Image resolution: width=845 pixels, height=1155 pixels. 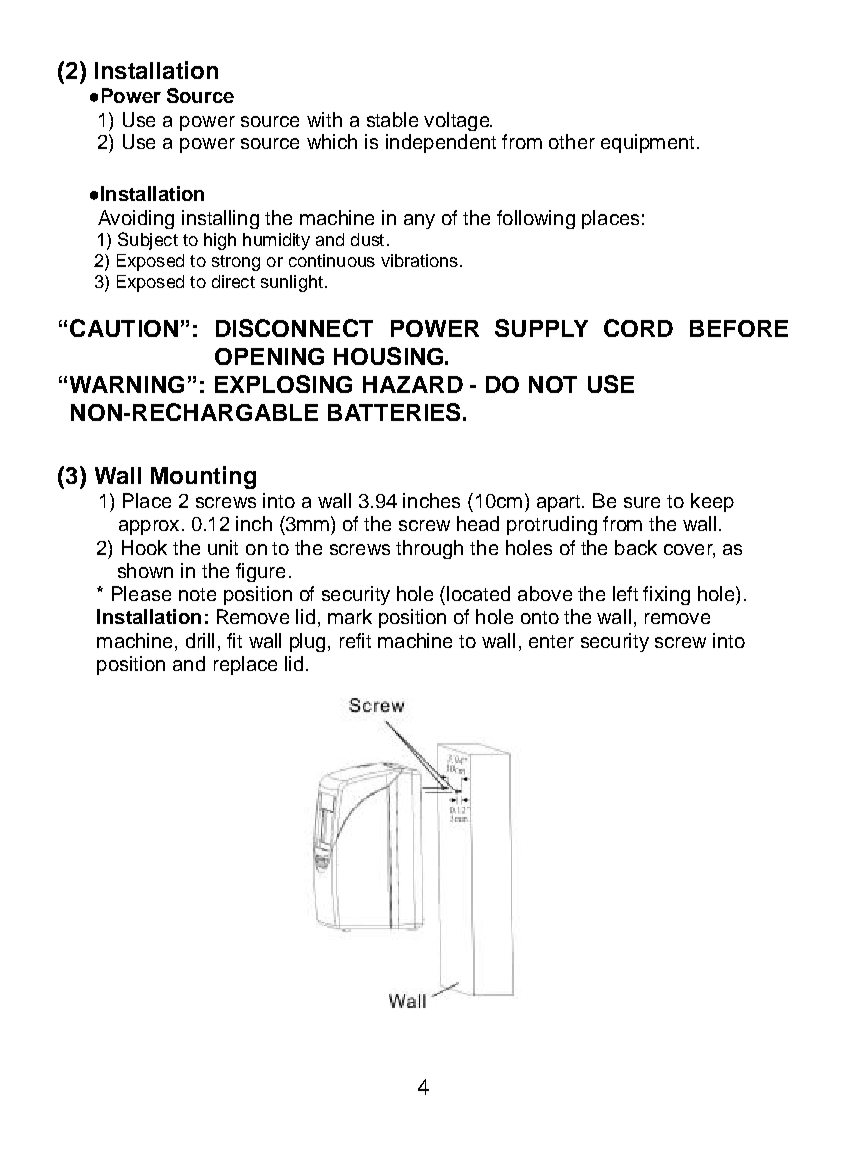 What do you see at coordinates (638, 328) in the screenshot?
I see `CORD` at bounding box center [638, 328].
